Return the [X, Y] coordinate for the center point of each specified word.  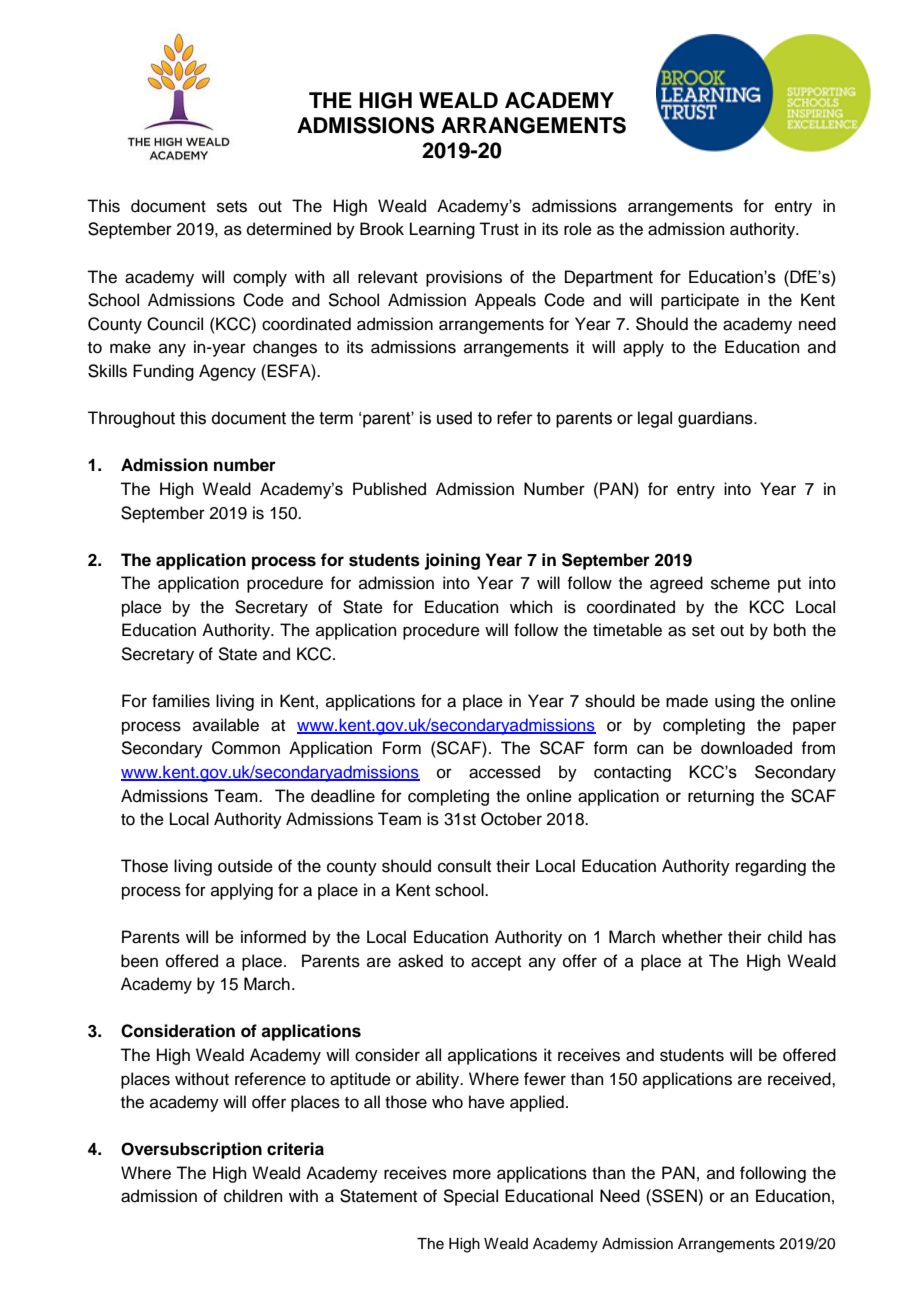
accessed [504, 772]
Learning [442, 230]
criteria [295, 1149]
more [472, 1174]
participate [700, 301]
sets [232, 207]
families [181, 701]
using [735, 702]
